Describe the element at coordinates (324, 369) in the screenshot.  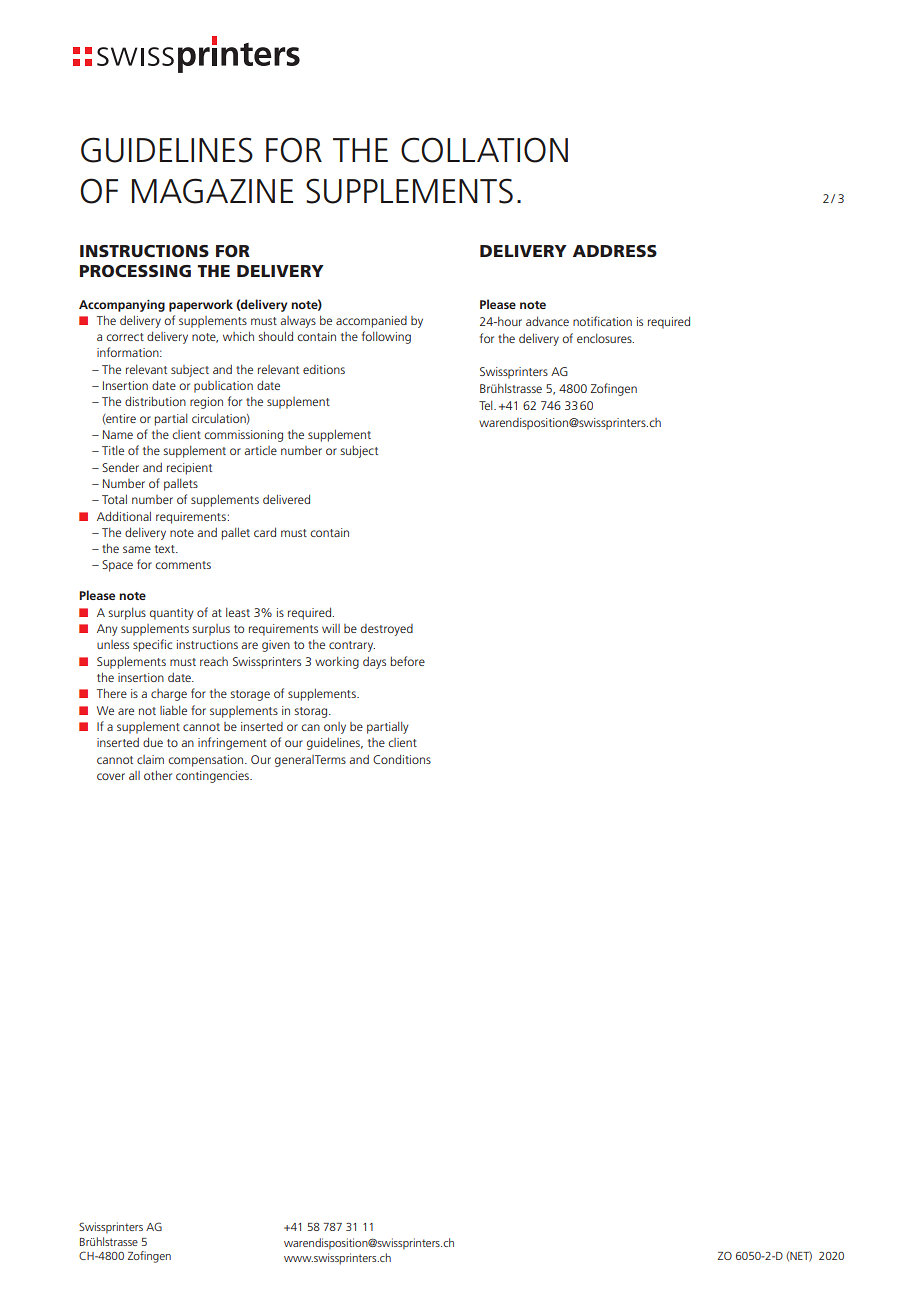
I see `editions` at that location.
